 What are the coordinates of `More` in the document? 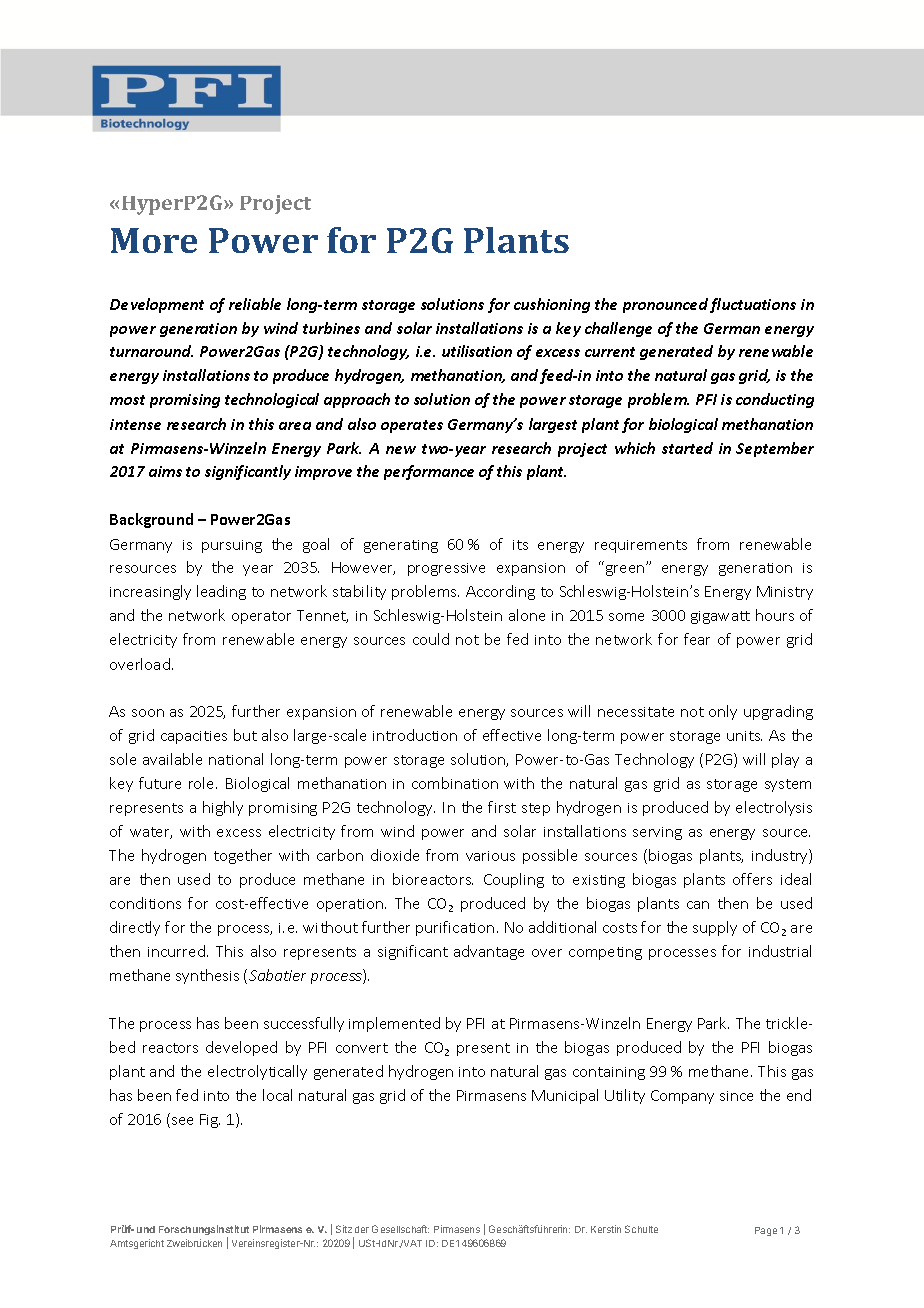 It's located at (154, 240).
